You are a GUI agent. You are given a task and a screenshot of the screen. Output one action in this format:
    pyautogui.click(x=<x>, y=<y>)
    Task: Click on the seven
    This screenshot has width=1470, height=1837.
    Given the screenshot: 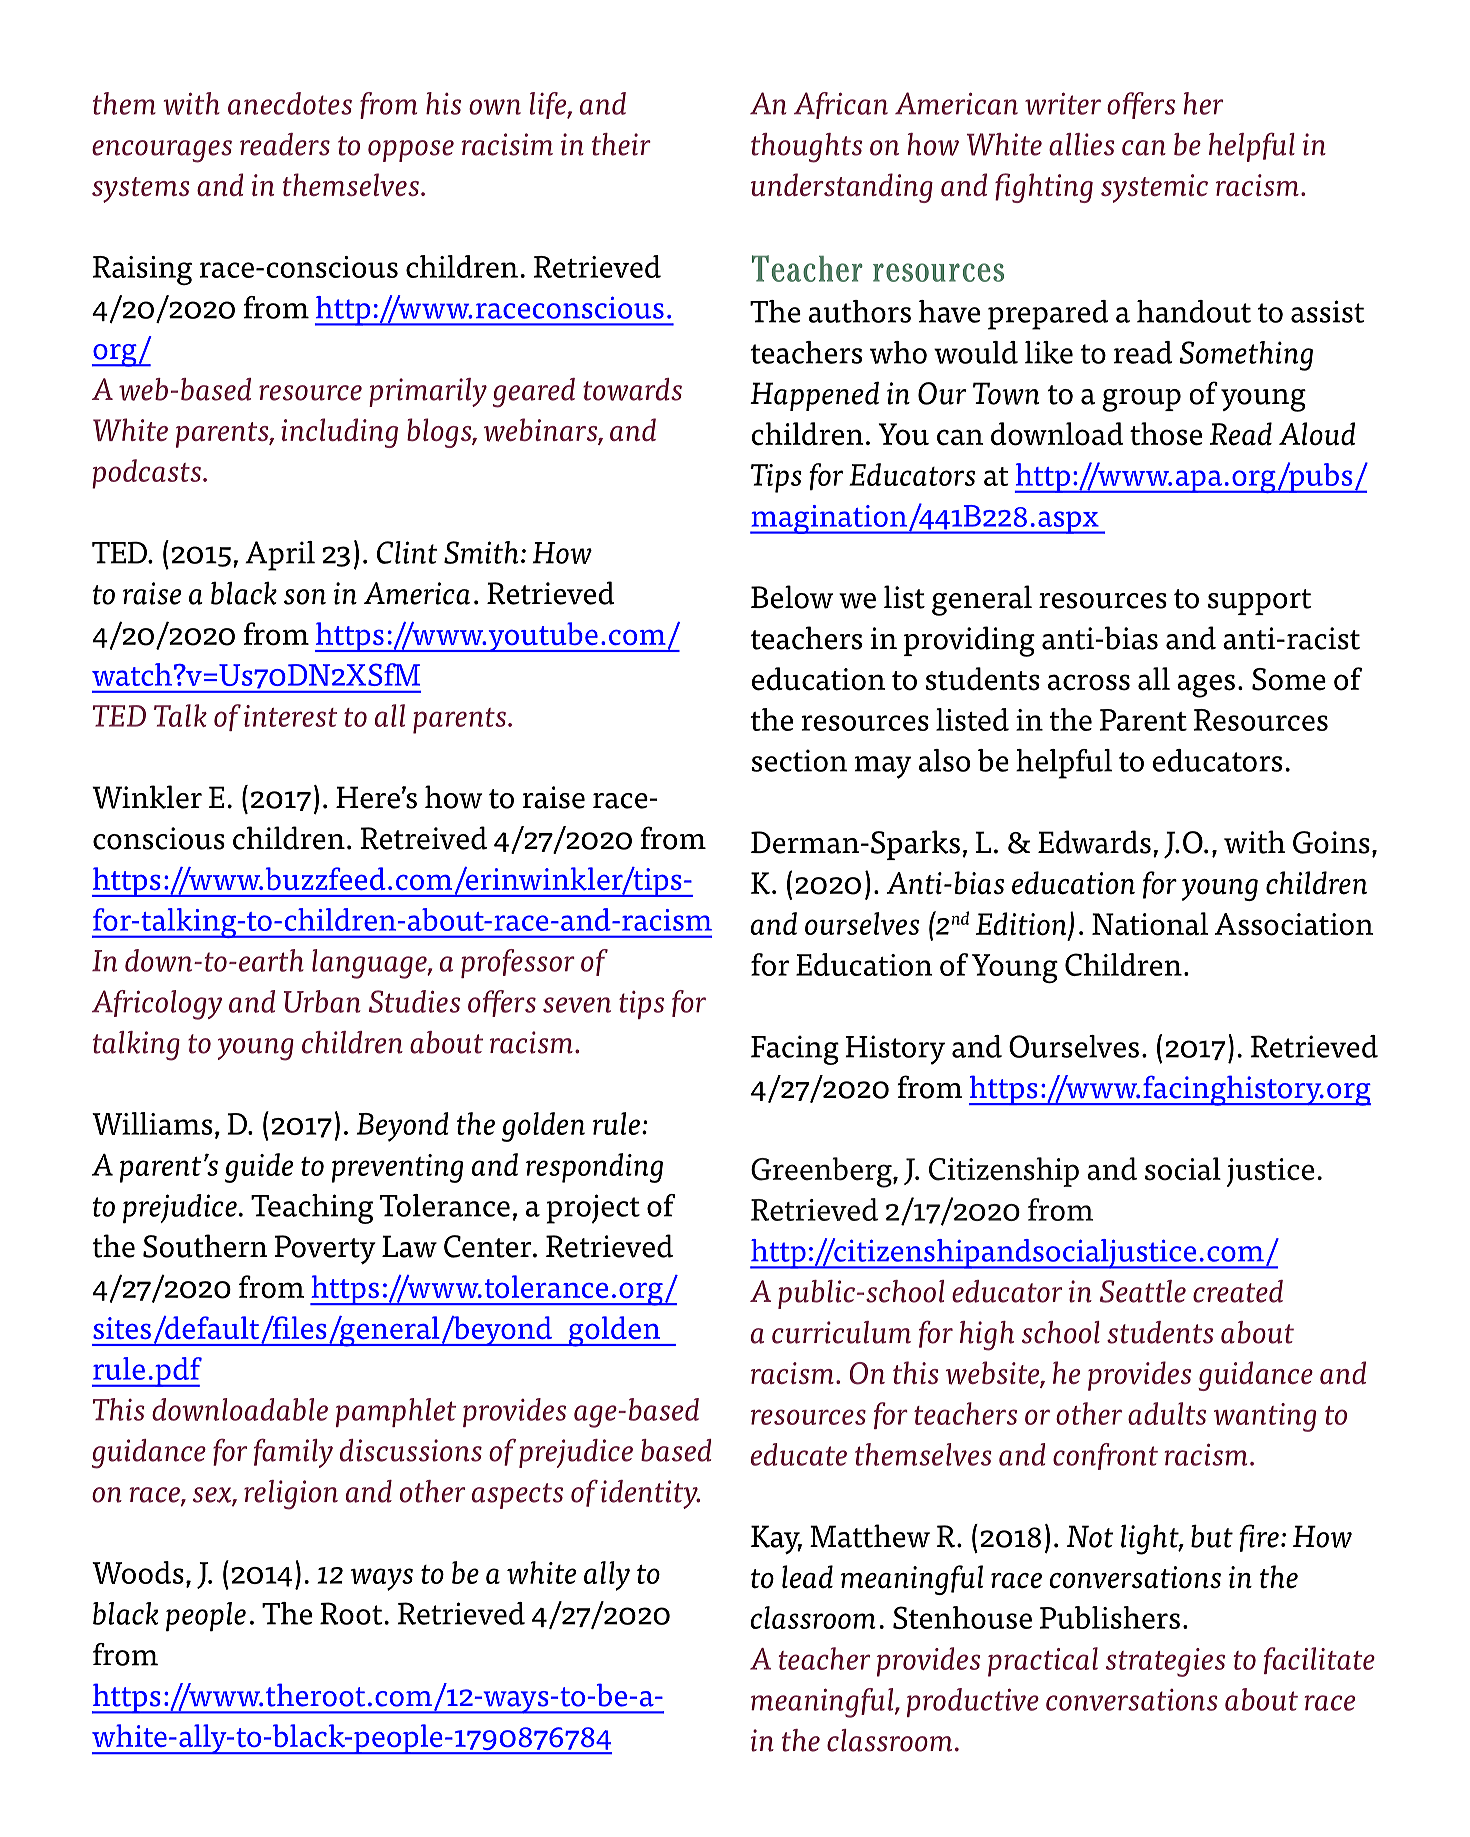 What is the action you would take?
    pyautogui.click(x=577, y=1005)
